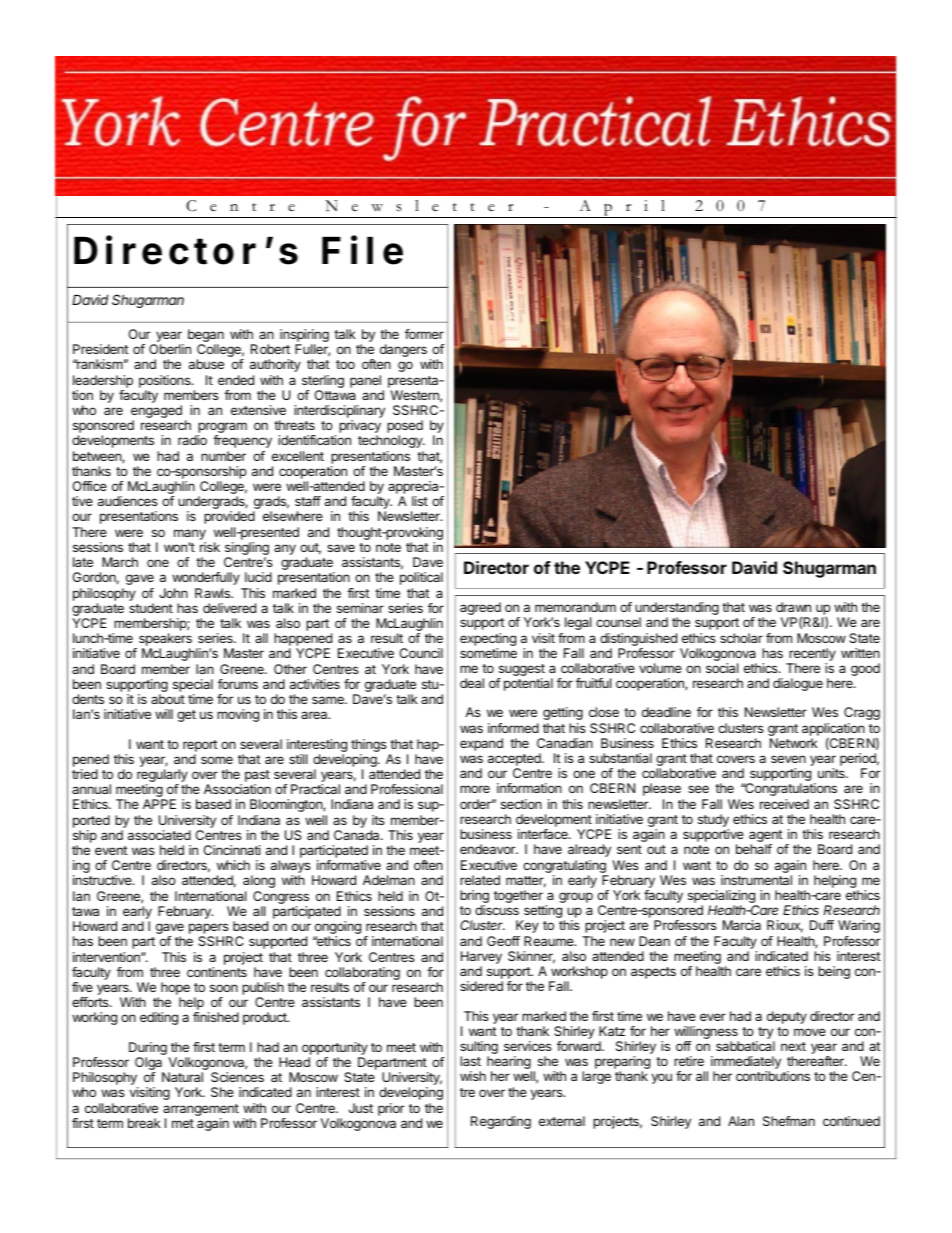 The image size is (952, 1233). Describe the element at coordinates (473, 1076) in the image. I see `wish` at that location.
